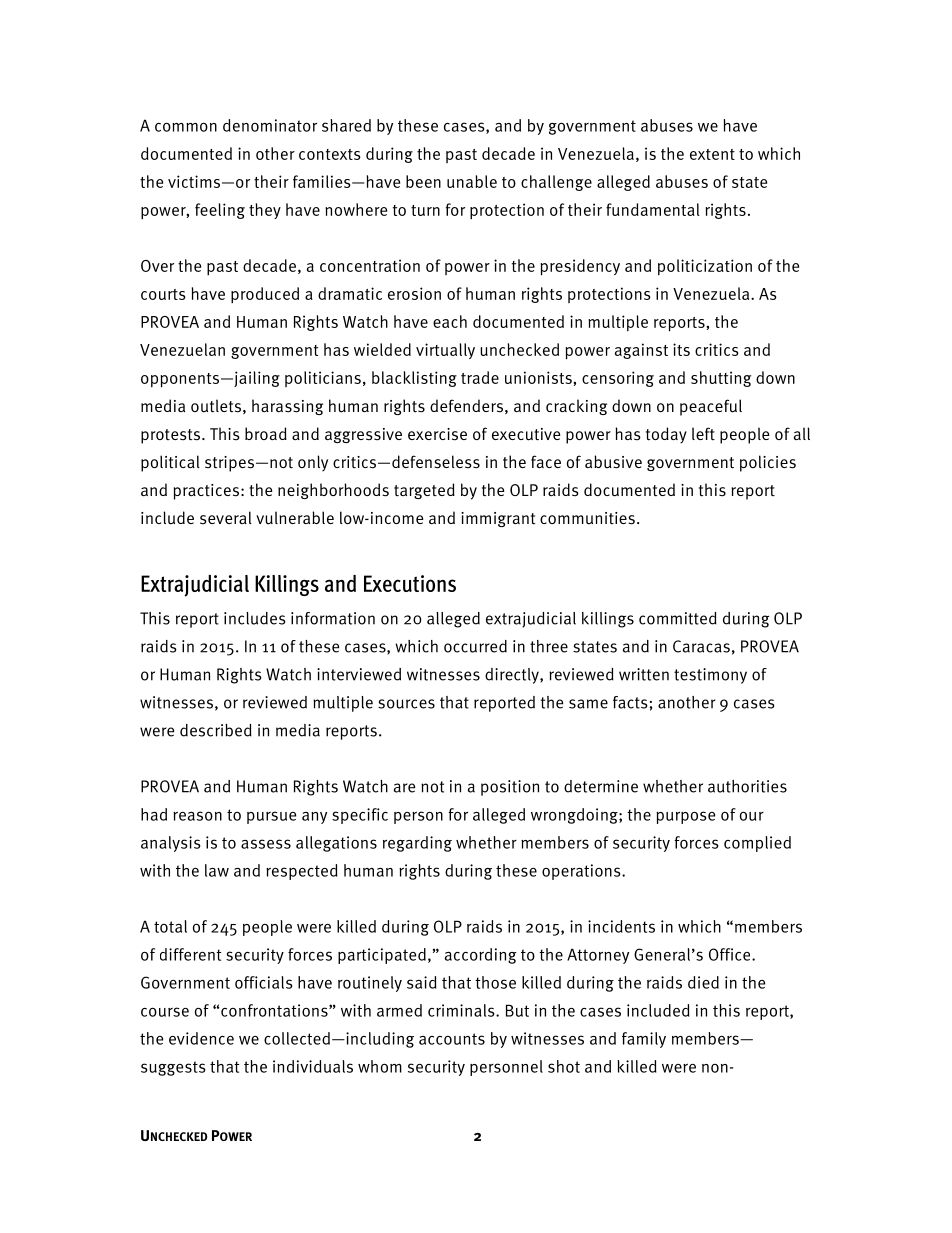  I want to click on evidence, so click(201, 1038).
